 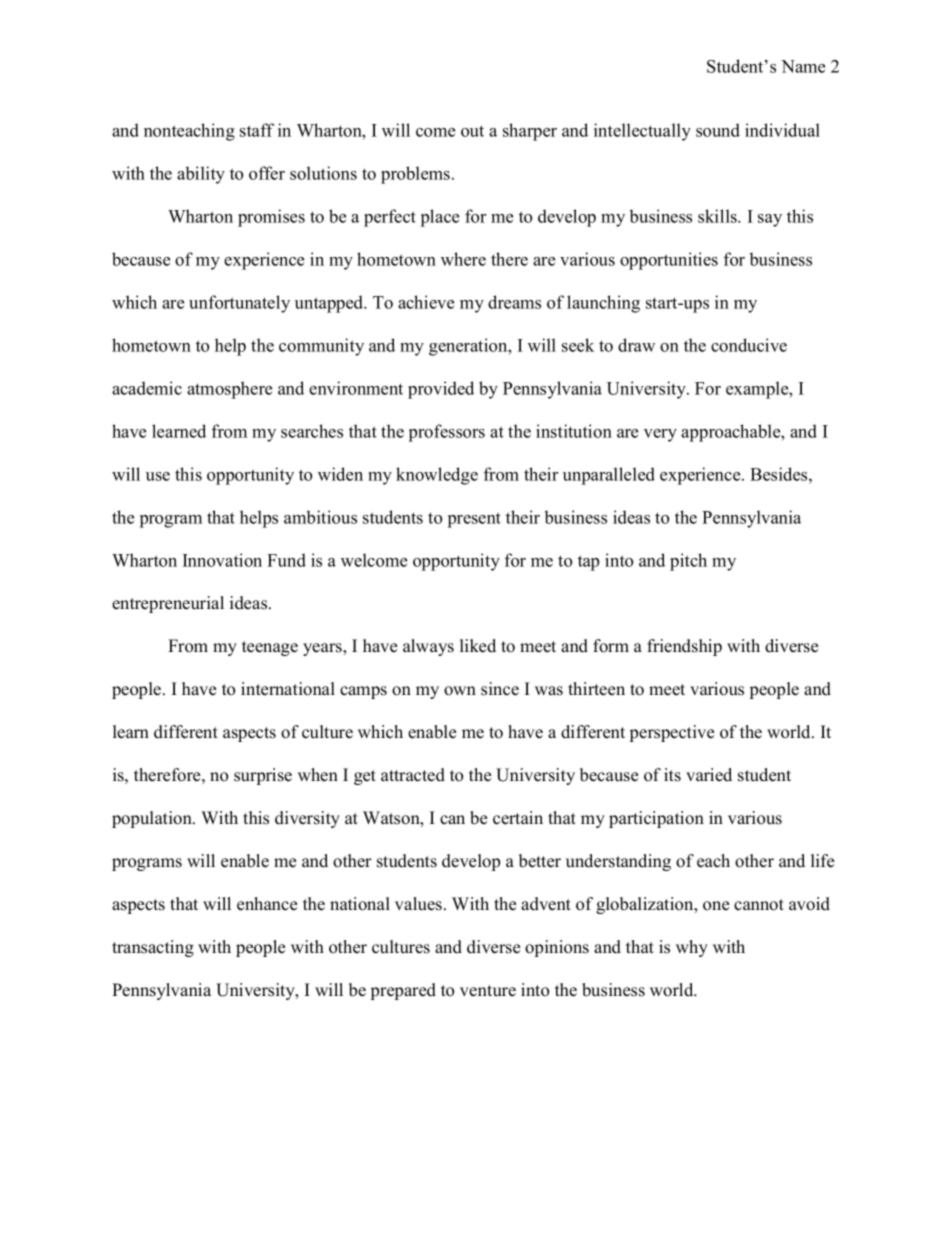 I want to click on since, so click(x=500, y=689).
